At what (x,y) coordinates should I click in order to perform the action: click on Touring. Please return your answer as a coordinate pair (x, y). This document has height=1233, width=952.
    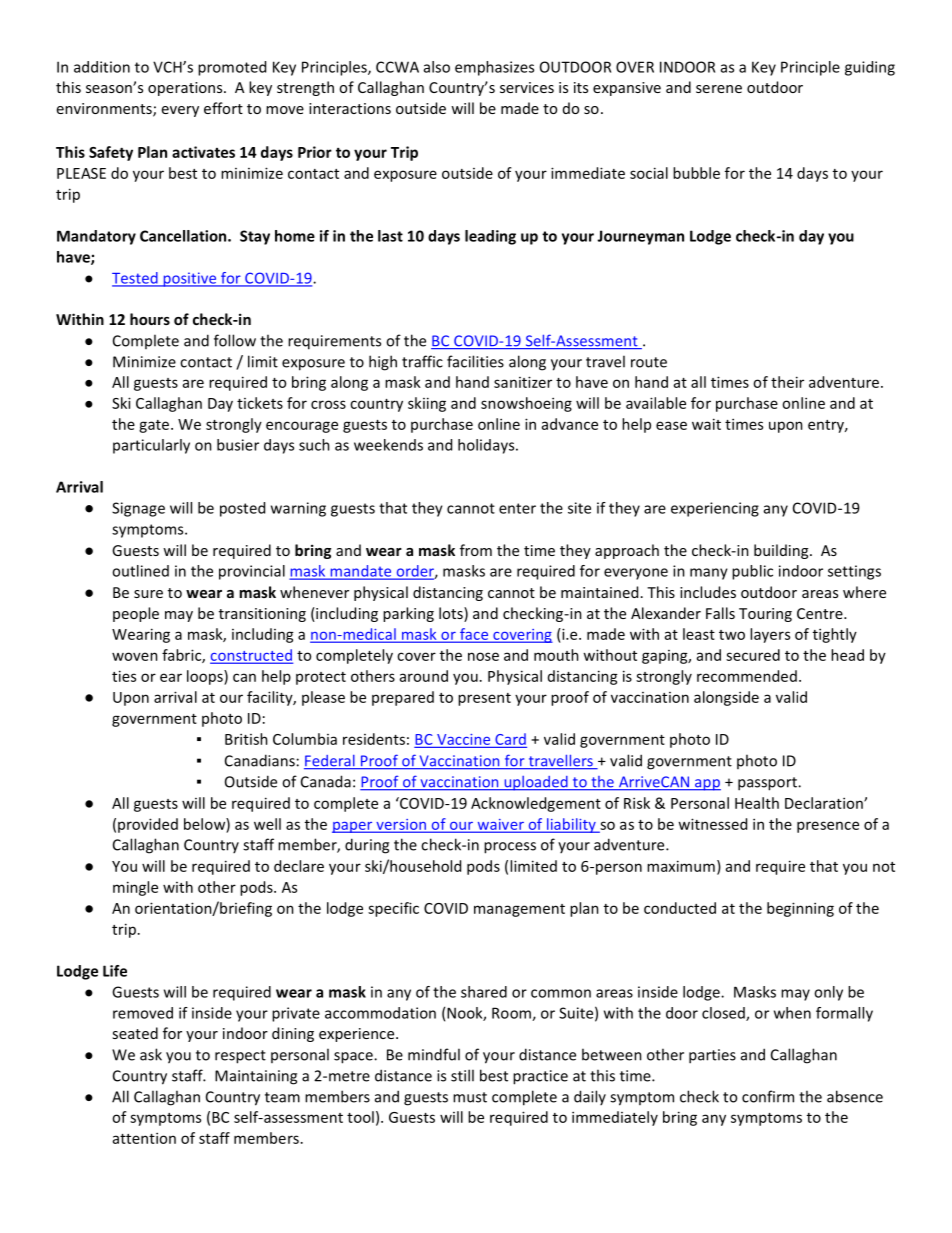
    Looking at the image, I should click on (765, 615).
